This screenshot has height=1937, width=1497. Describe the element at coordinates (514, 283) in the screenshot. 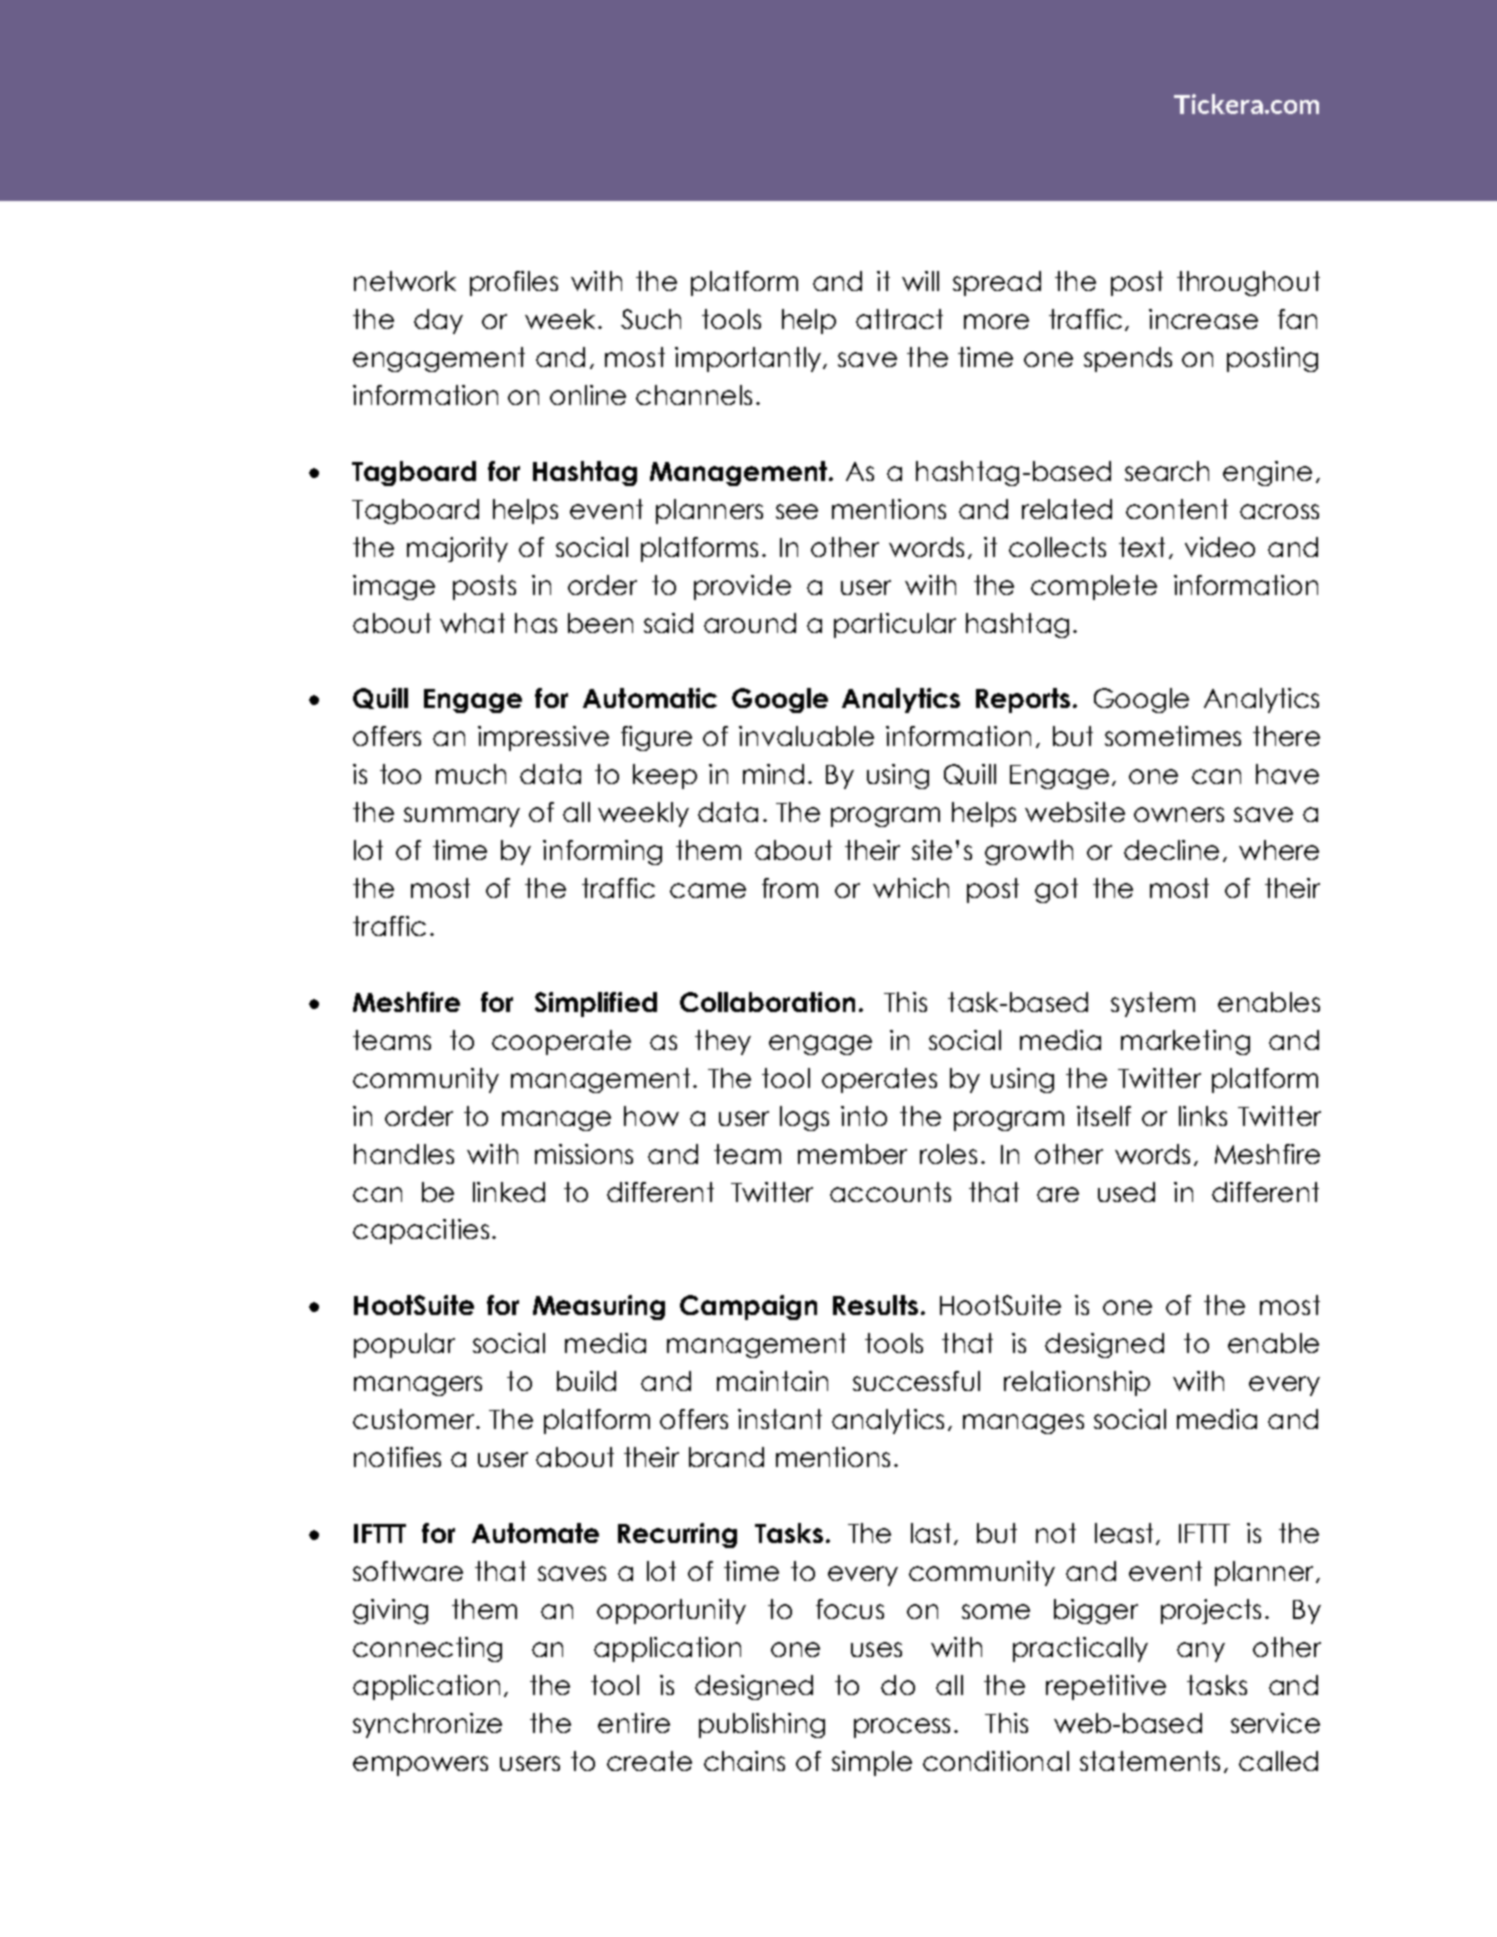

I see `profiles` at that location.
